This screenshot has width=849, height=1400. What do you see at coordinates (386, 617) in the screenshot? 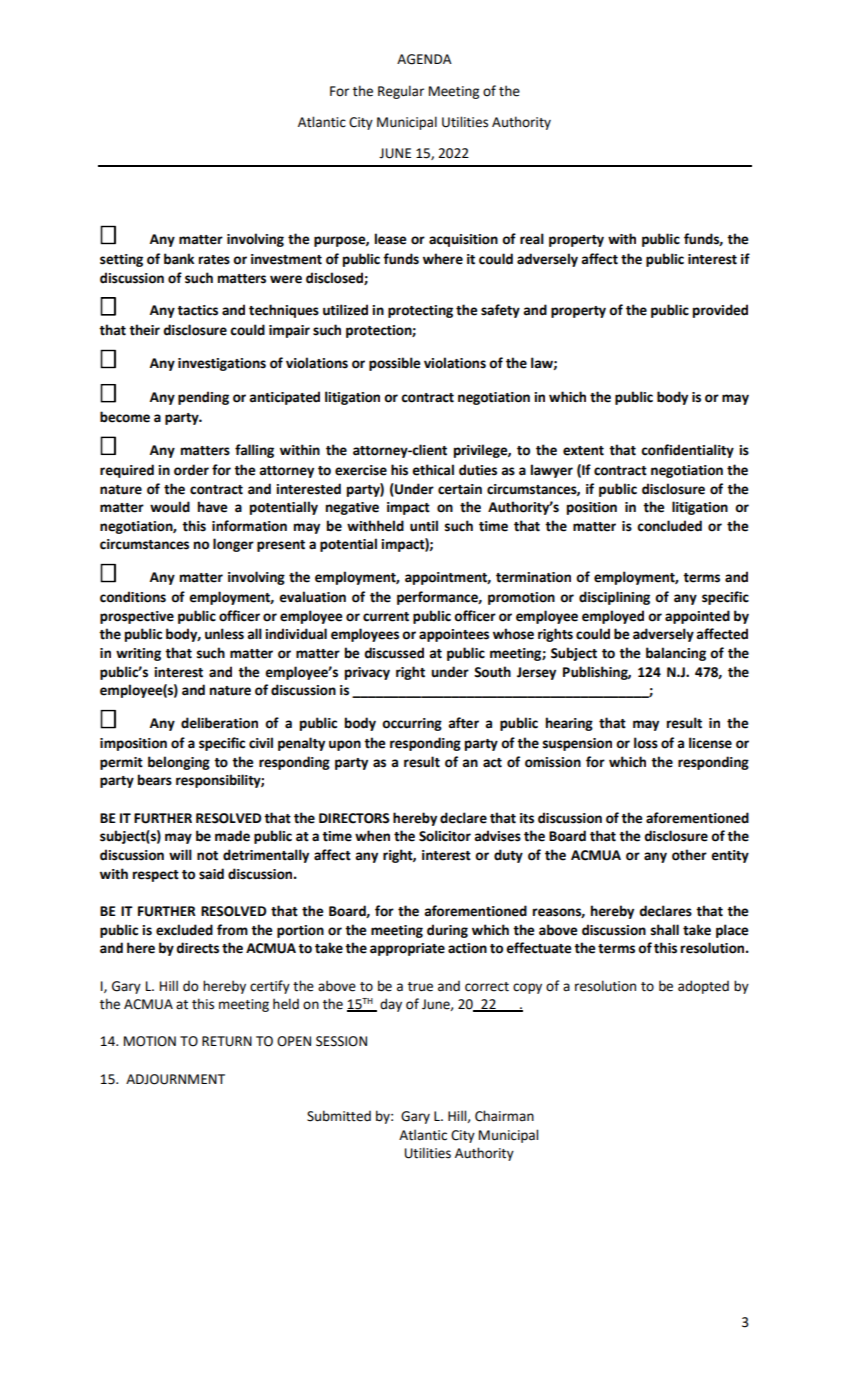
I see `current` at bounding box center [386, 617].
